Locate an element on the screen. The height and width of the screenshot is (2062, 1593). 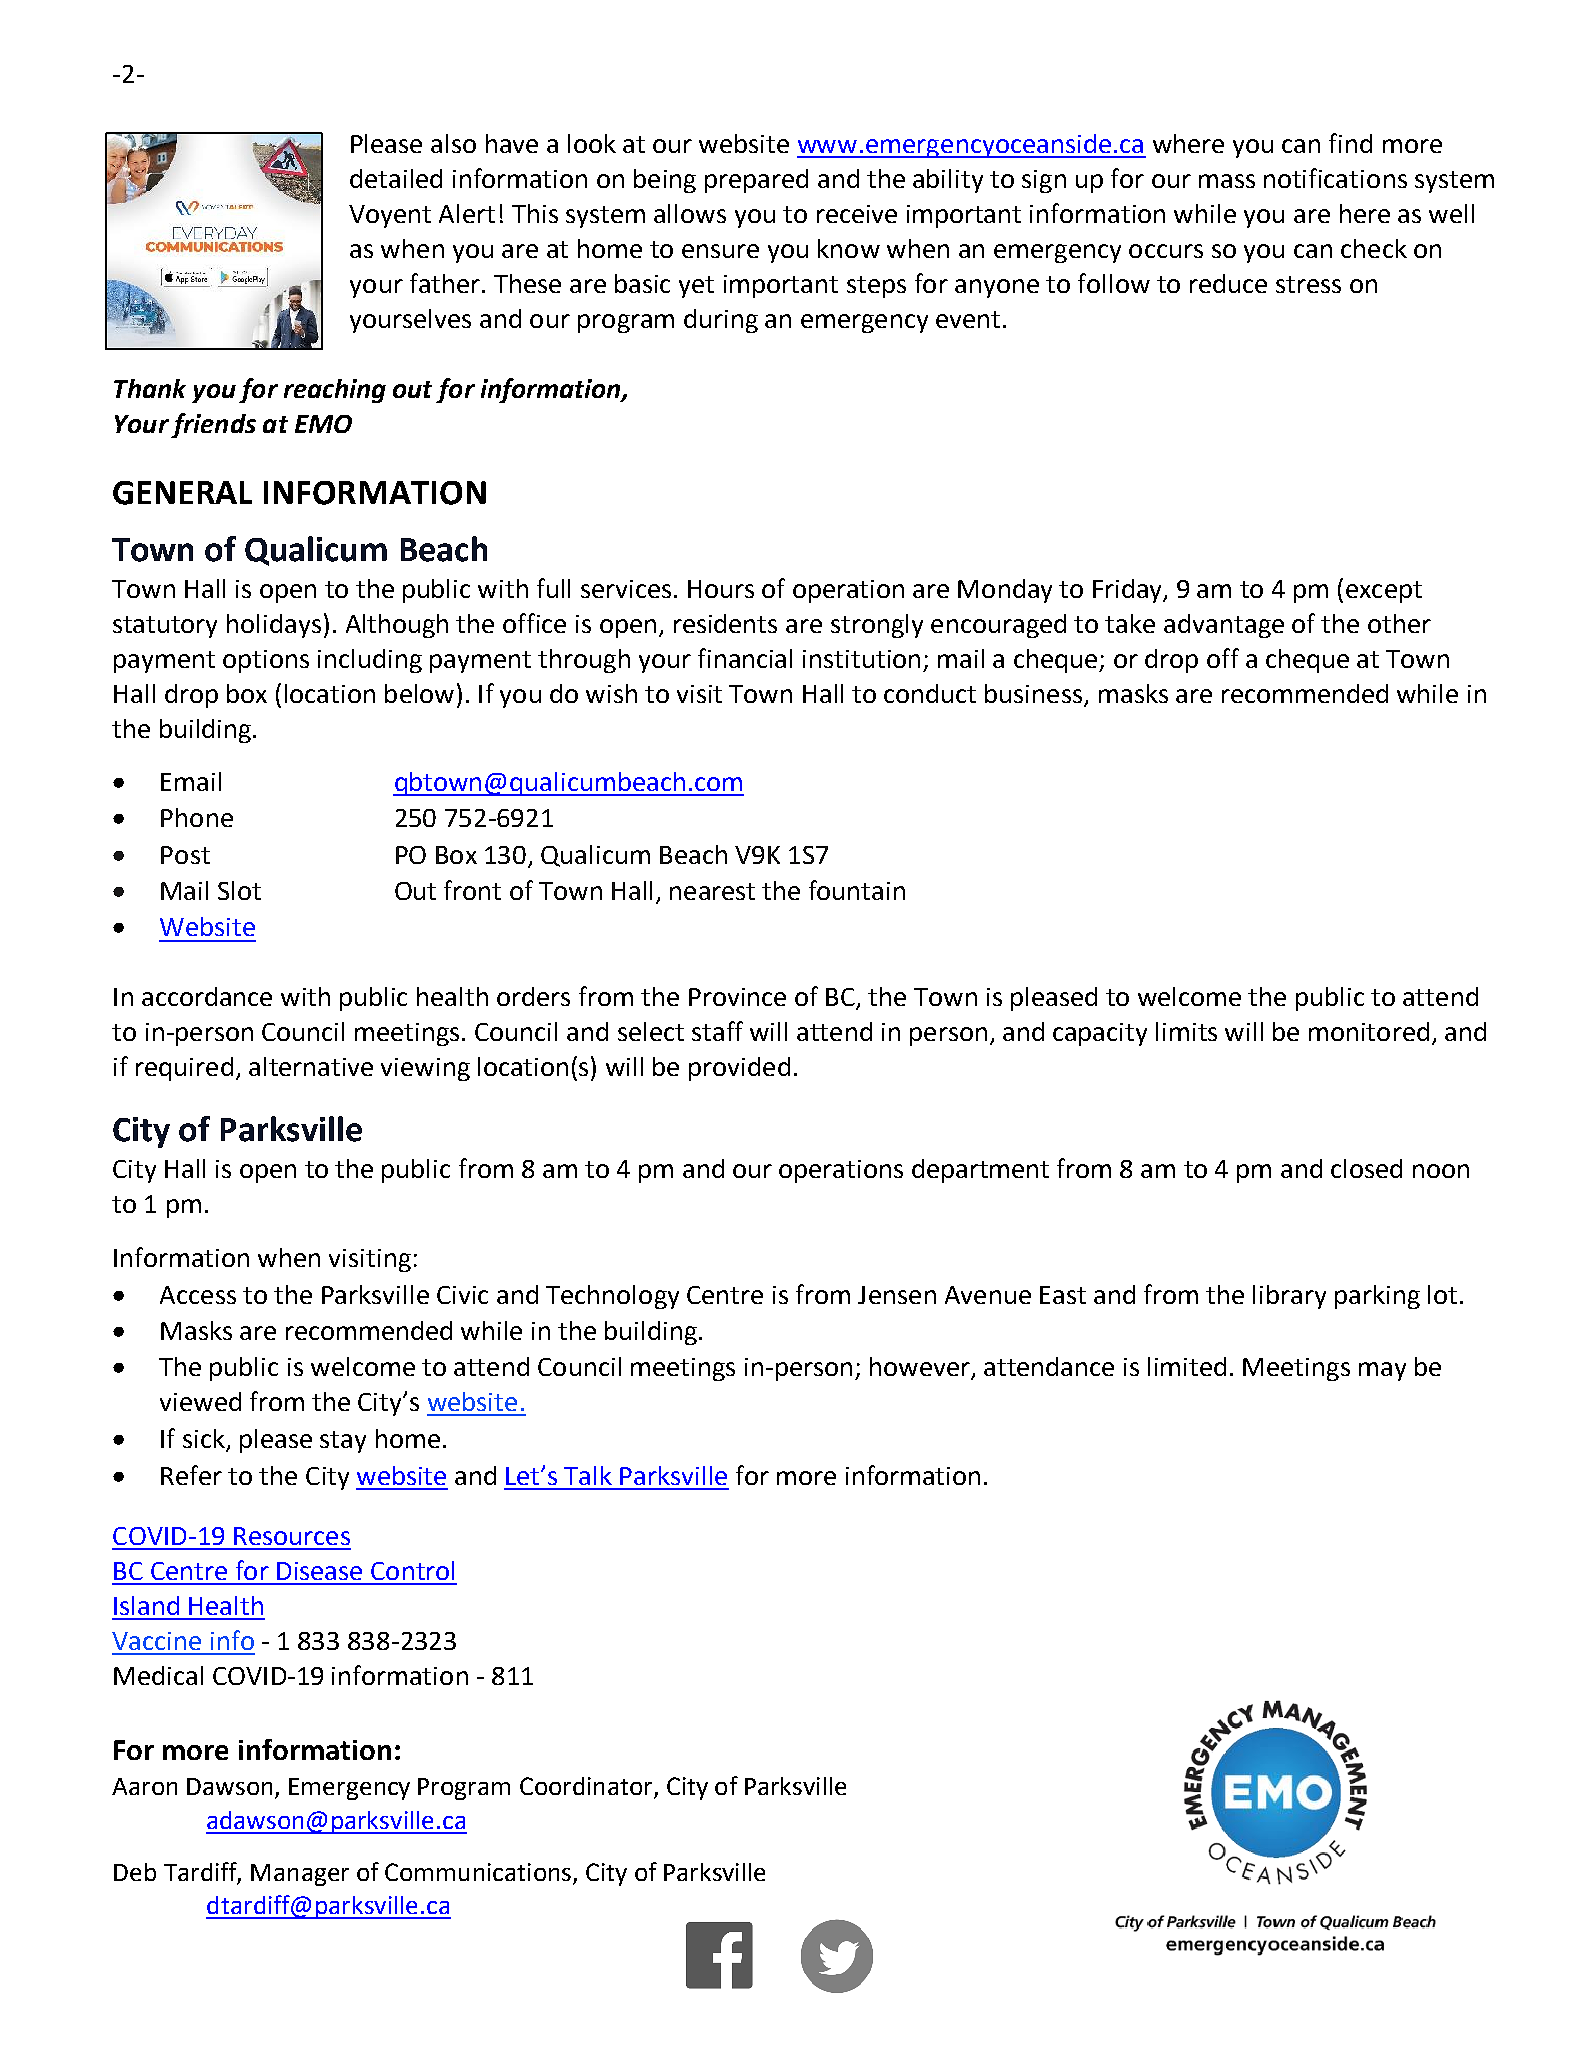
Province is located at coordinates (737, 997).
